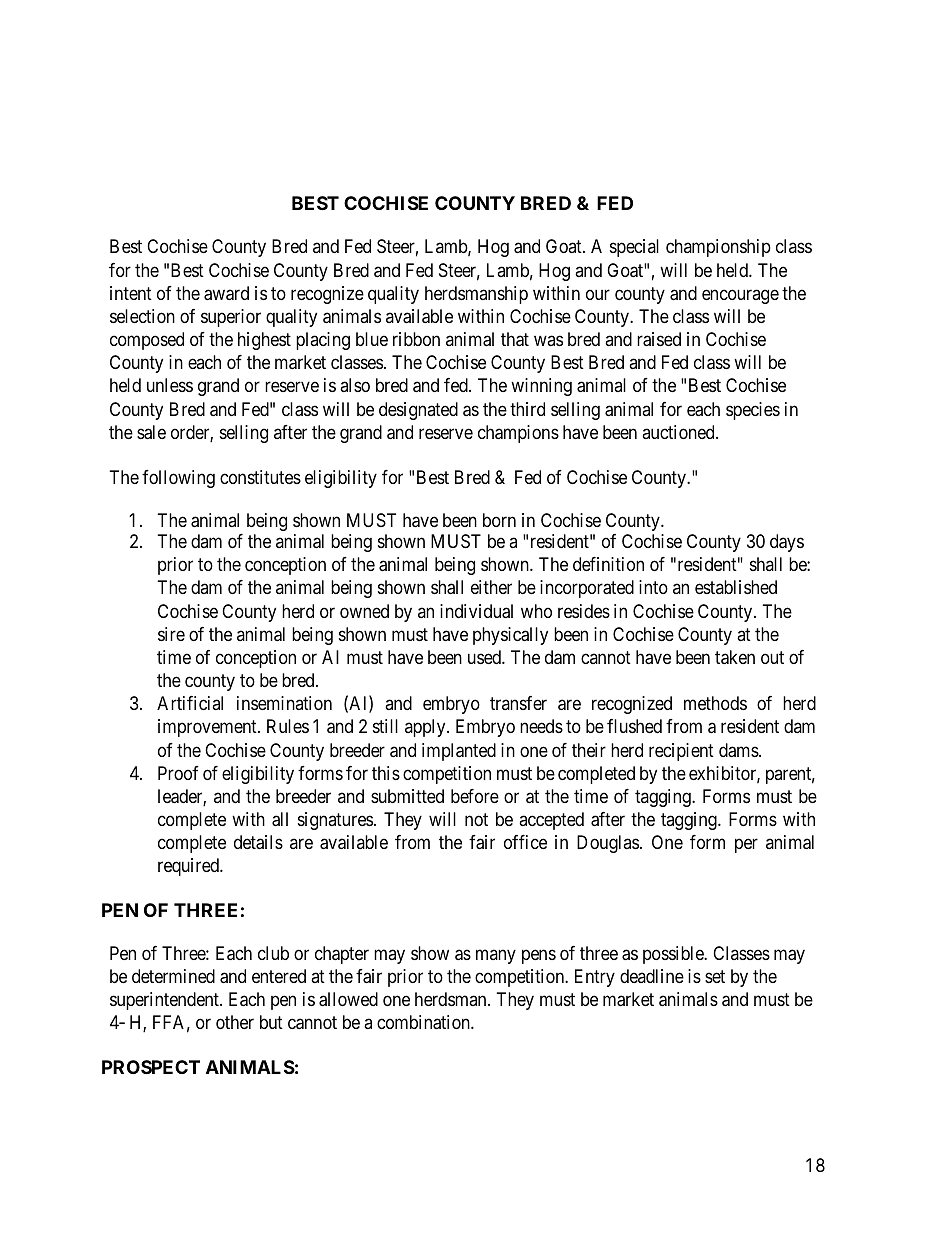  What do you see at coordinates (424, 1022) in the document?
I see `combination` at bounding box center [424, 1022].
